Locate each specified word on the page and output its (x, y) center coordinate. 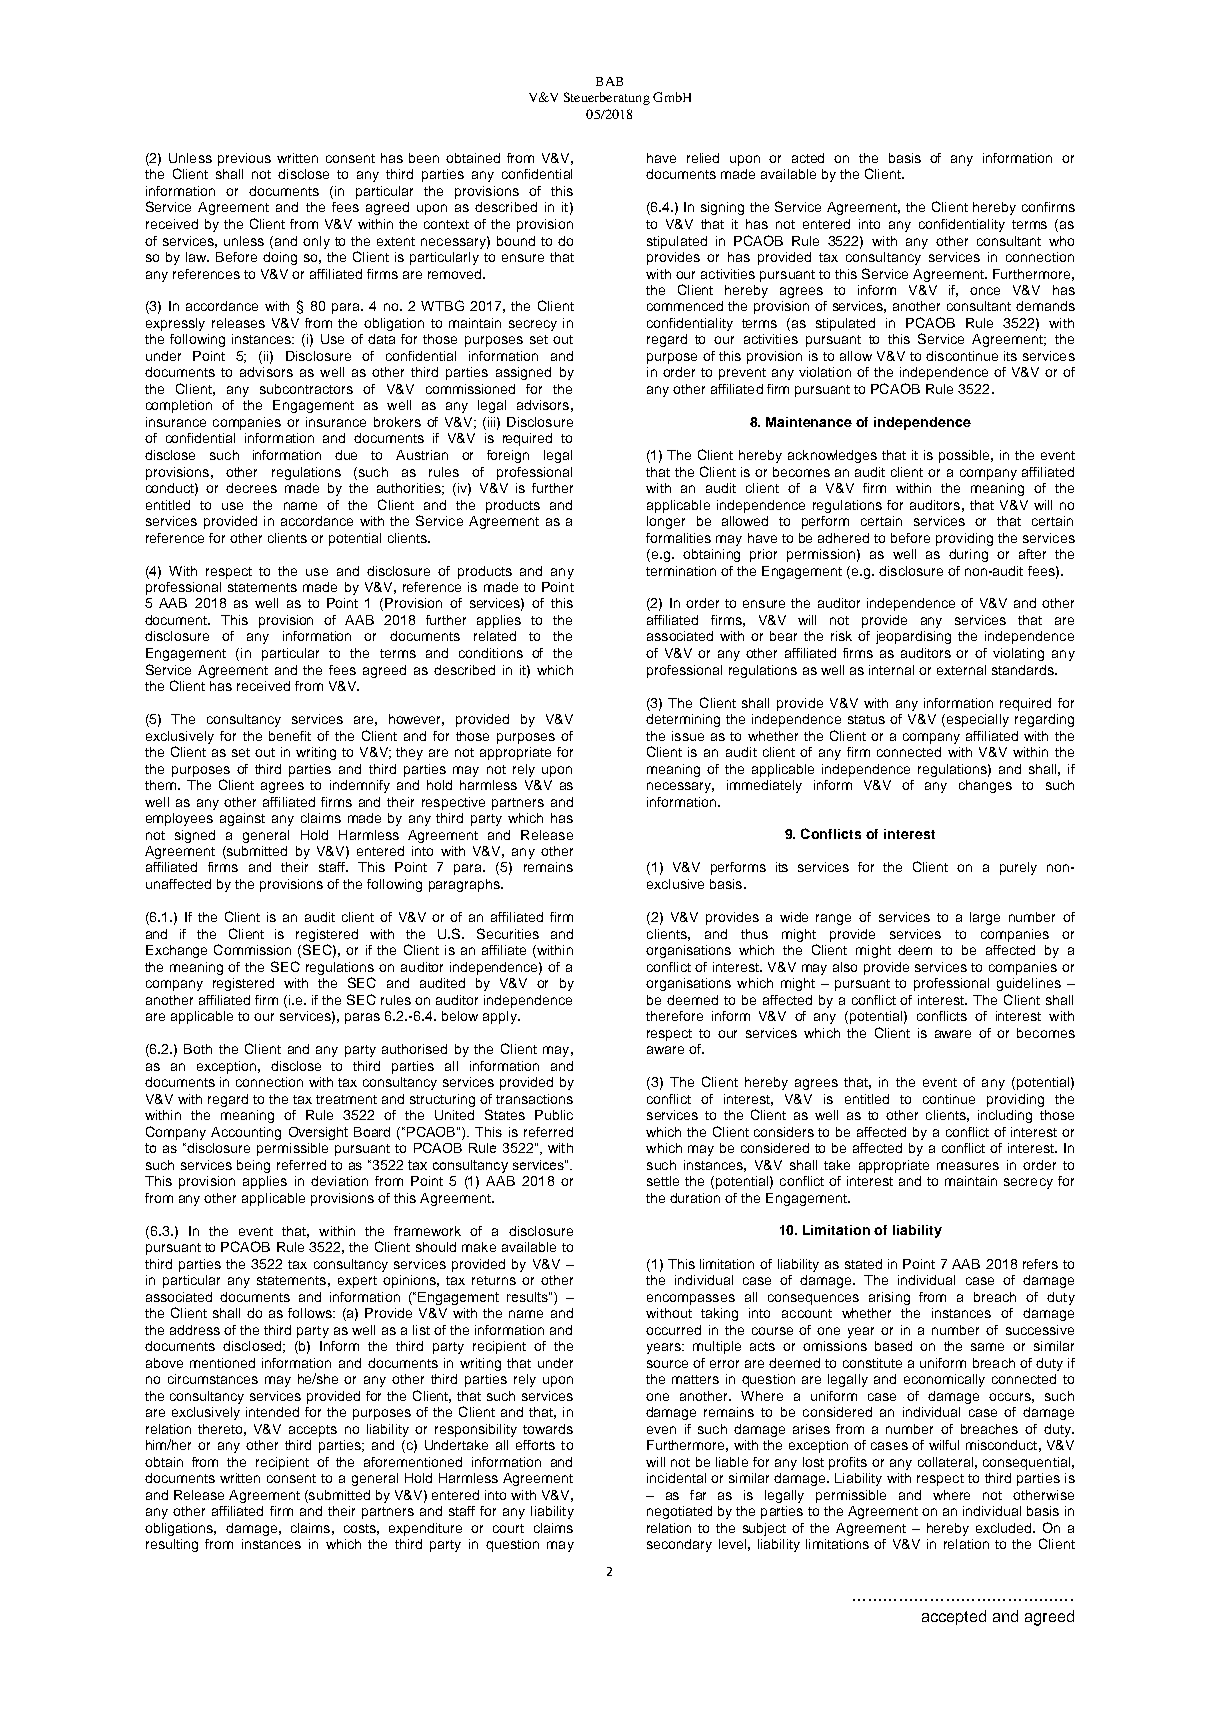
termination (681, 571)
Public (554, 1115)
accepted (954, 1617)
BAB (609, 81)
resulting (172, 1545)
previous (244, 159)
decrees (251, 488)
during (968, 555)
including (1005, 1116)
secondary (679, 1545)
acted (808, 158)
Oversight (318, 1133)
